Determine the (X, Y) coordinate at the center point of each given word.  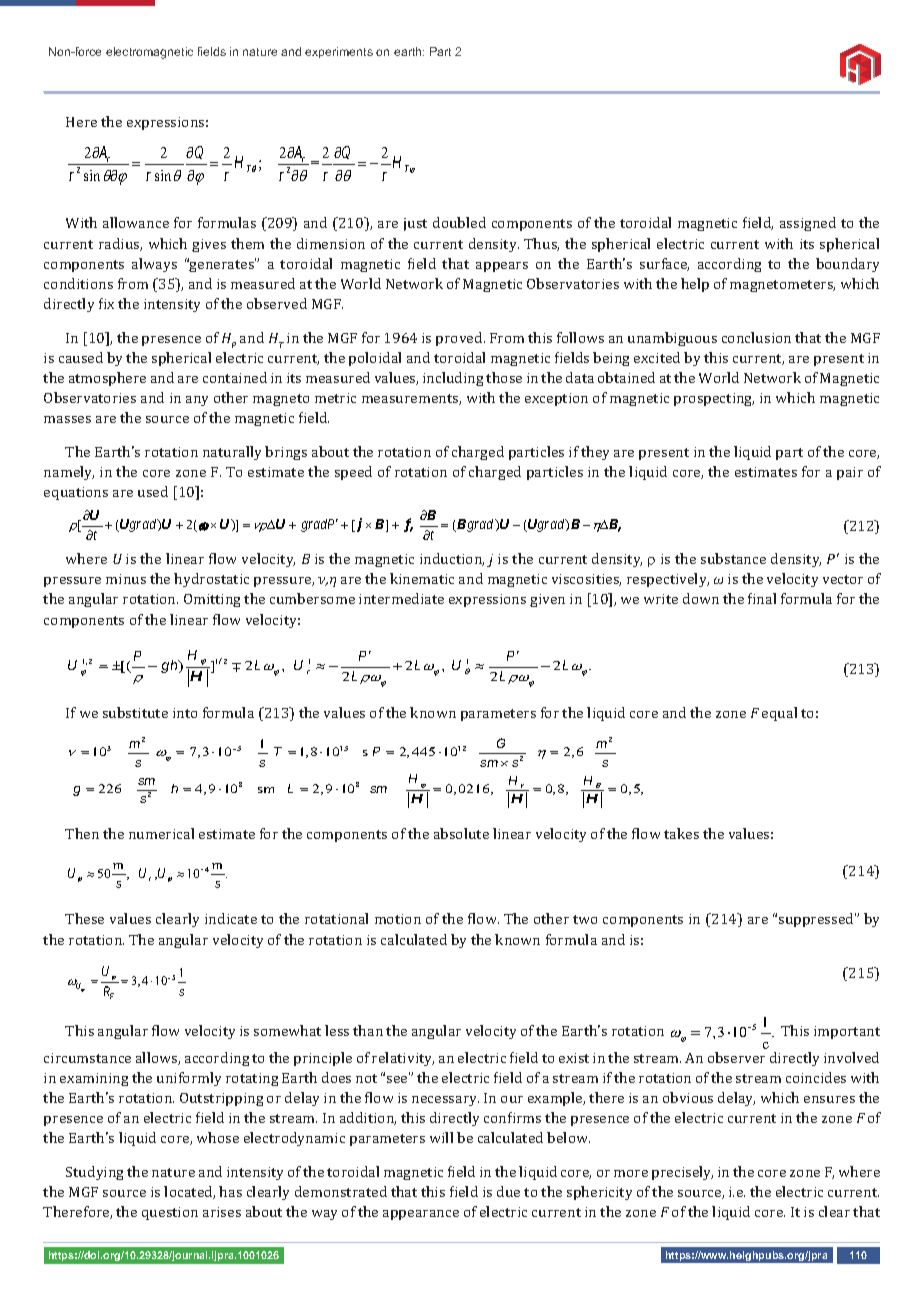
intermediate (401, 598)
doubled (459, 222)
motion (398, 919)
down (701, 598)
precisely (682, 1173)
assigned (808, 224)
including (453, 379)
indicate (231, 918)
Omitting (212, 600)
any (197, 401)
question (170, 1213)
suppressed (817, 920)
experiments (339, 52)
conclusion (756, 337)
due (508, 1191)
